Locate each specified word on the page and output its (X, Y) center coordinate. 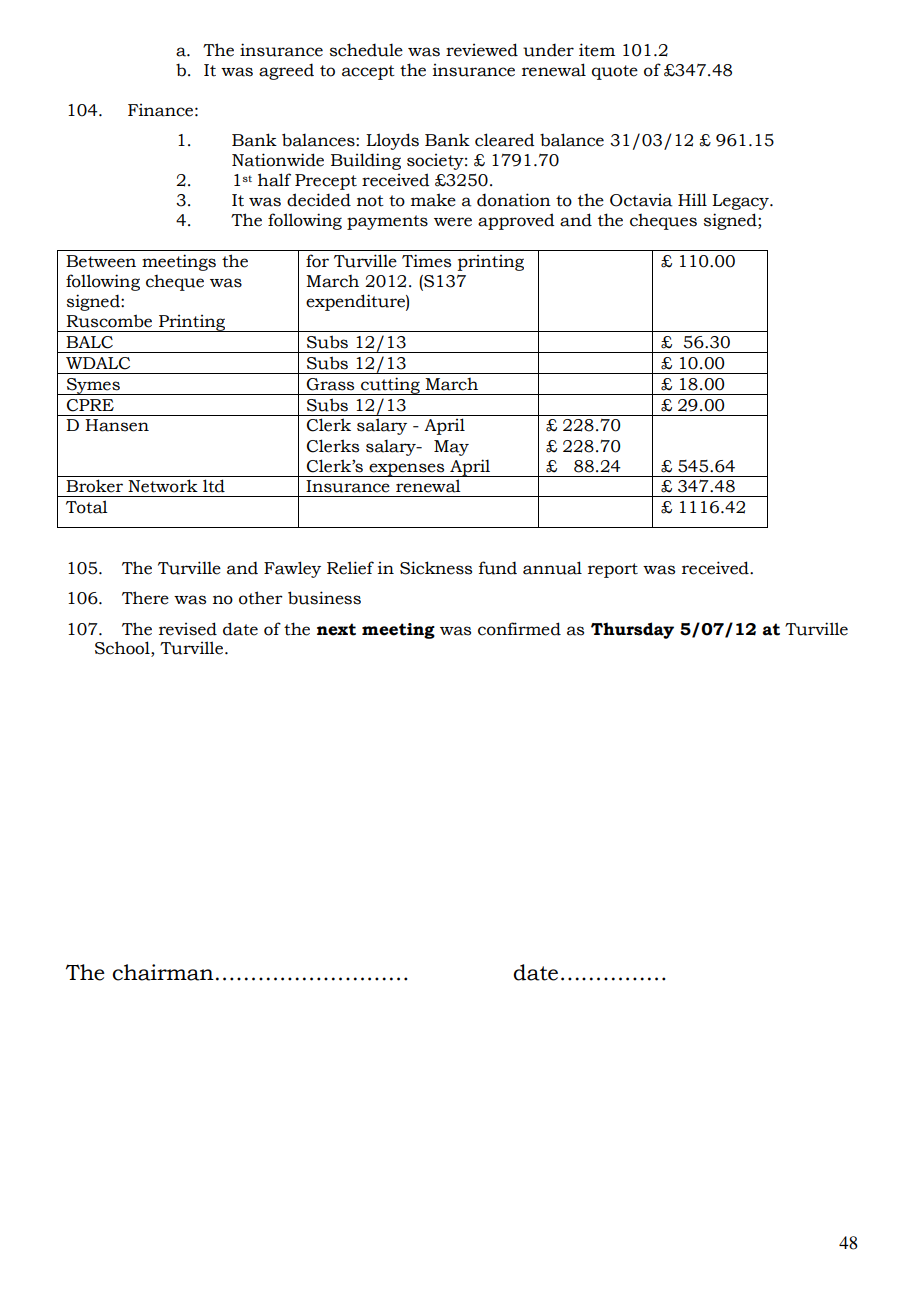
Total (87, 507)
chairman (163, 972)
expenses (407, 470)
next (336, 629)
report (613, 570)
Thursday (632, 630)
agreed (286, 71)
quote (615, 72)
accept (368, 72)
